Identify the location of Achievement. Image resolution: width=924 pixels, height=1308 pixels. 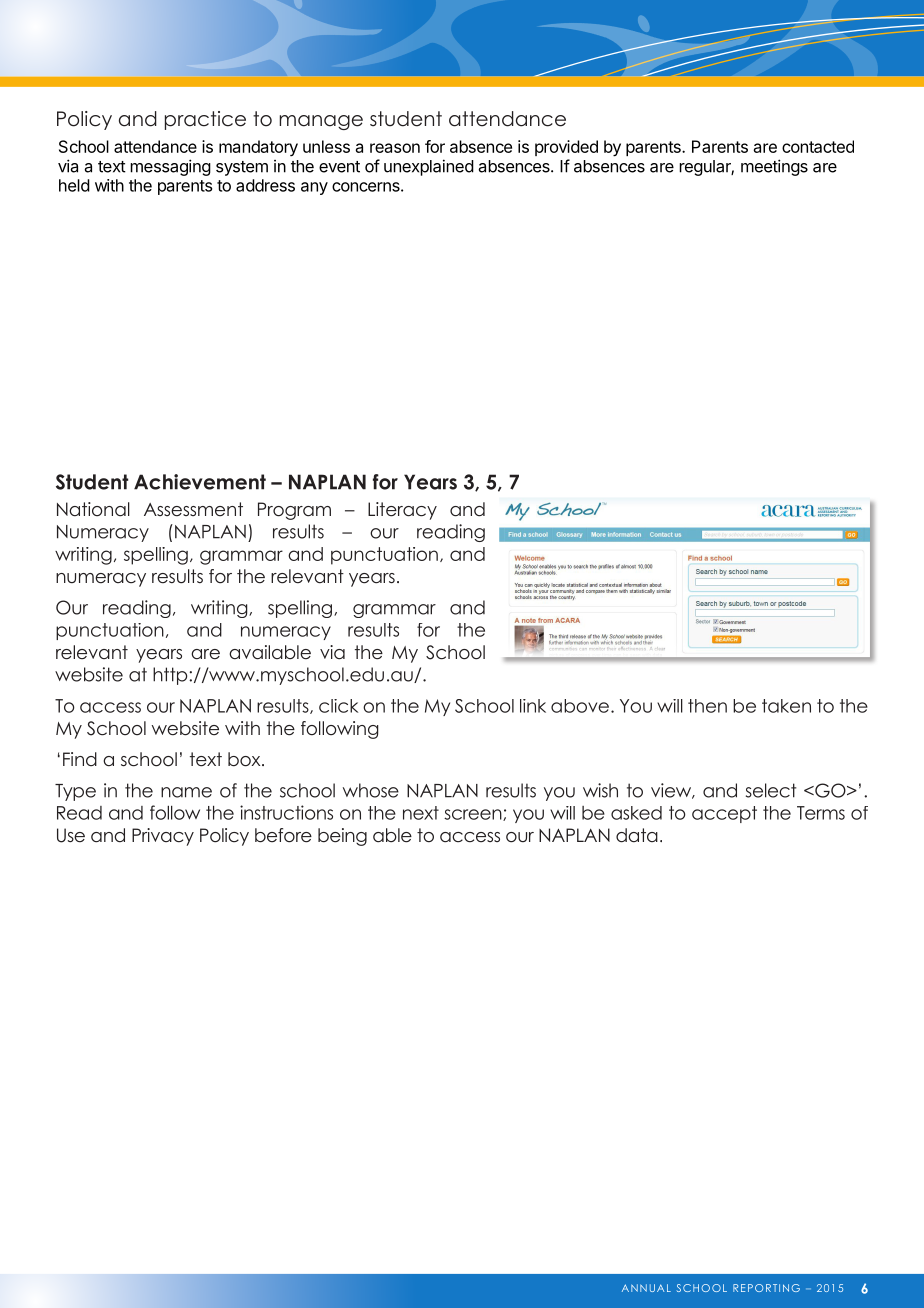
(200, 482).
